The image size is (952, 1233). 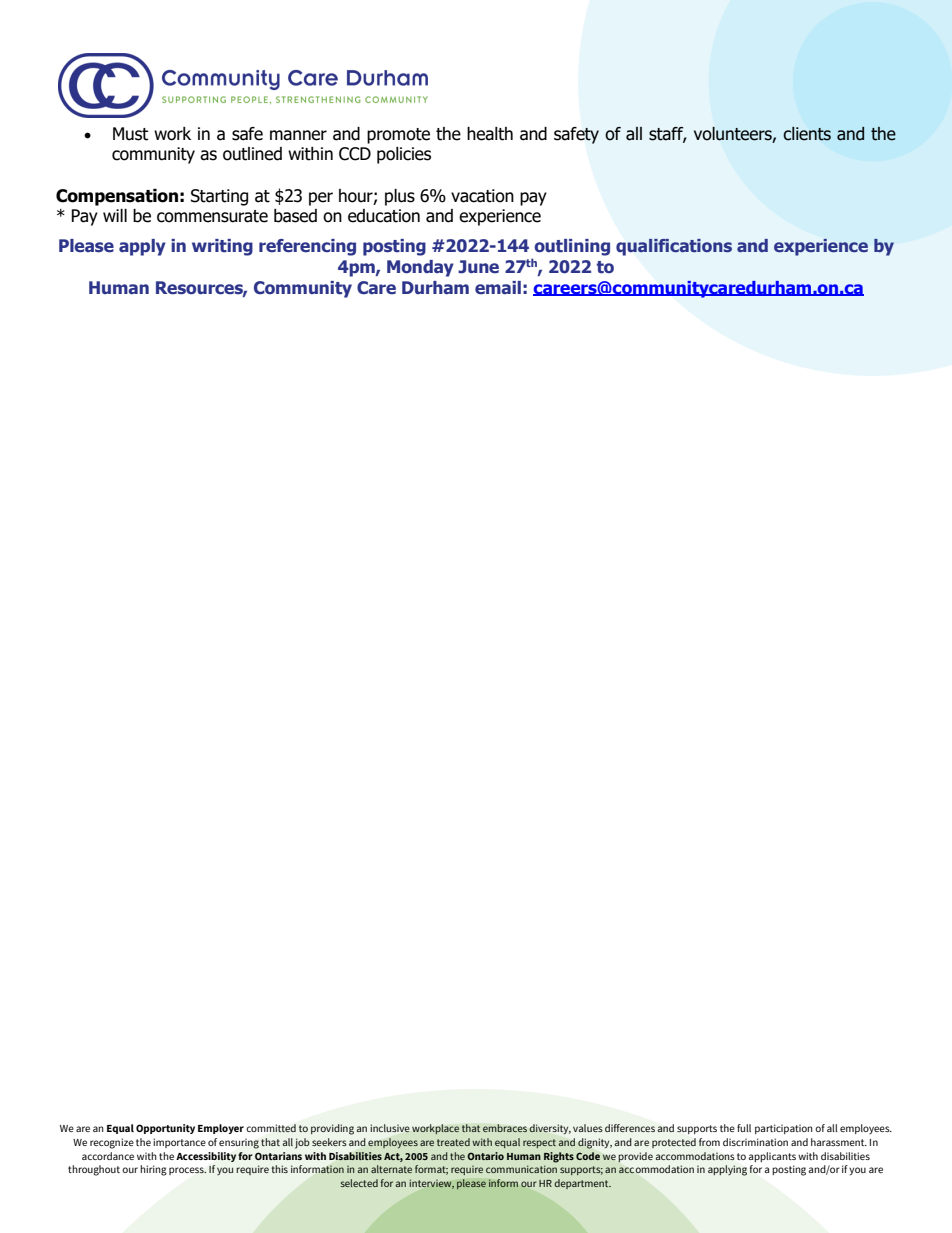 I want to click on importance, so click(x=179, y=1143).
